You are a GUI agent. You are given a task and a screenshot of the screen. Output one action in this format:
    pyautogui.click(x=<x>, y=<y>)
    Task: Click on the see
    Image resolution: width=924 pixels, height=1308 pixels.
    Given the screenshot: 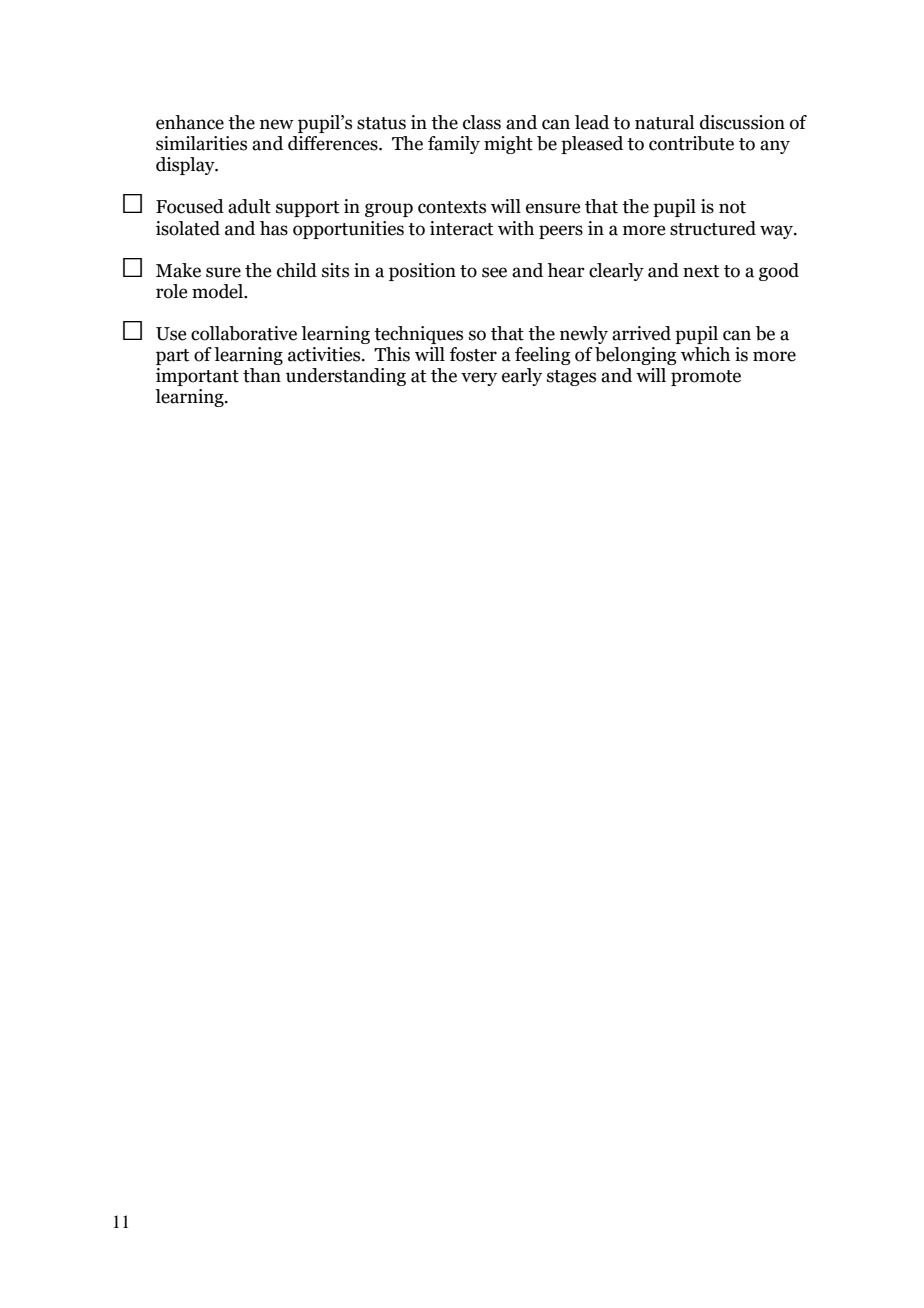 What is the action you would take?
    pyautogui.click(x=494, y=272)
